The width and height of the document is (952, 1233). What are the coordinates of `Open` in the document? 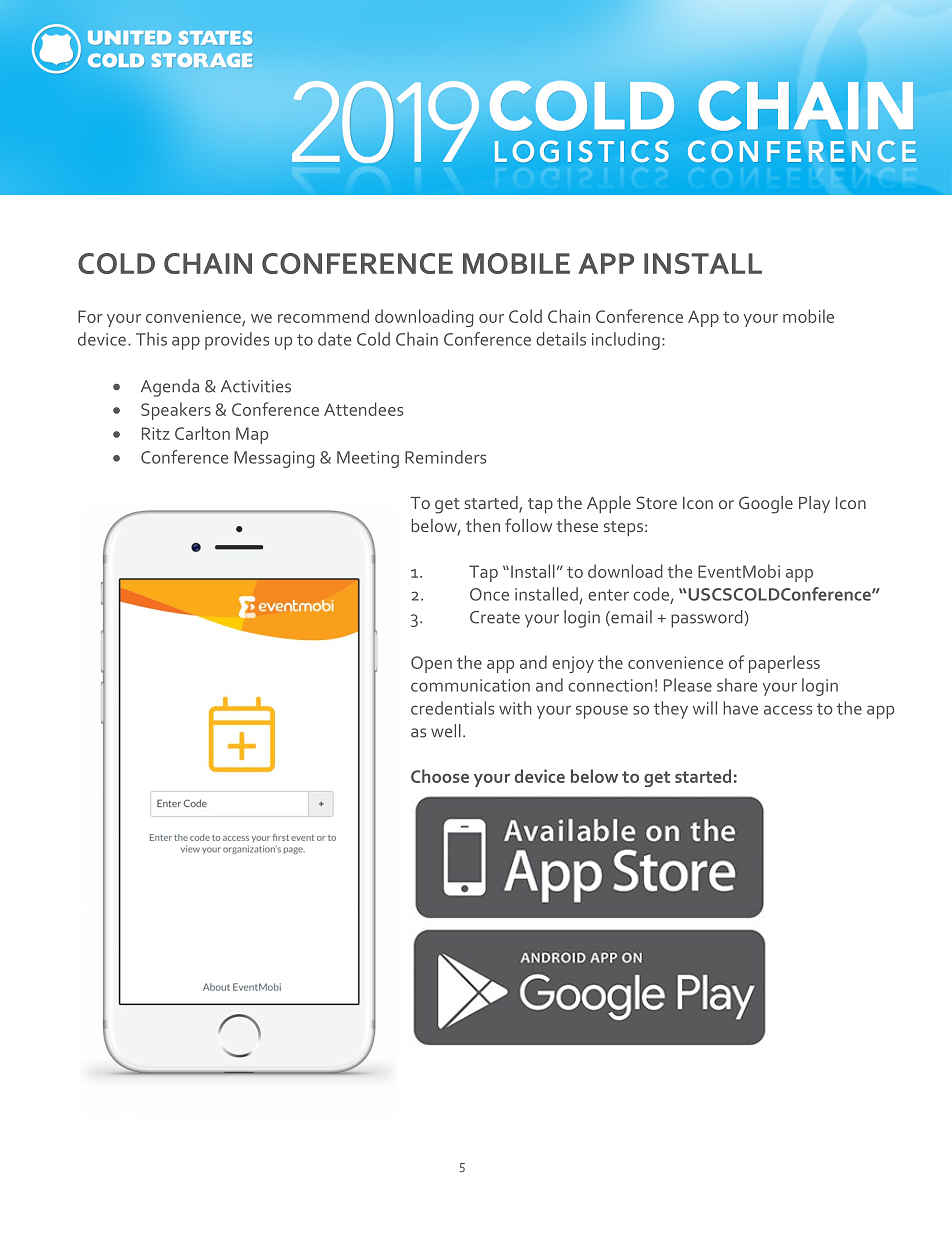 It's located at (431, 664).
